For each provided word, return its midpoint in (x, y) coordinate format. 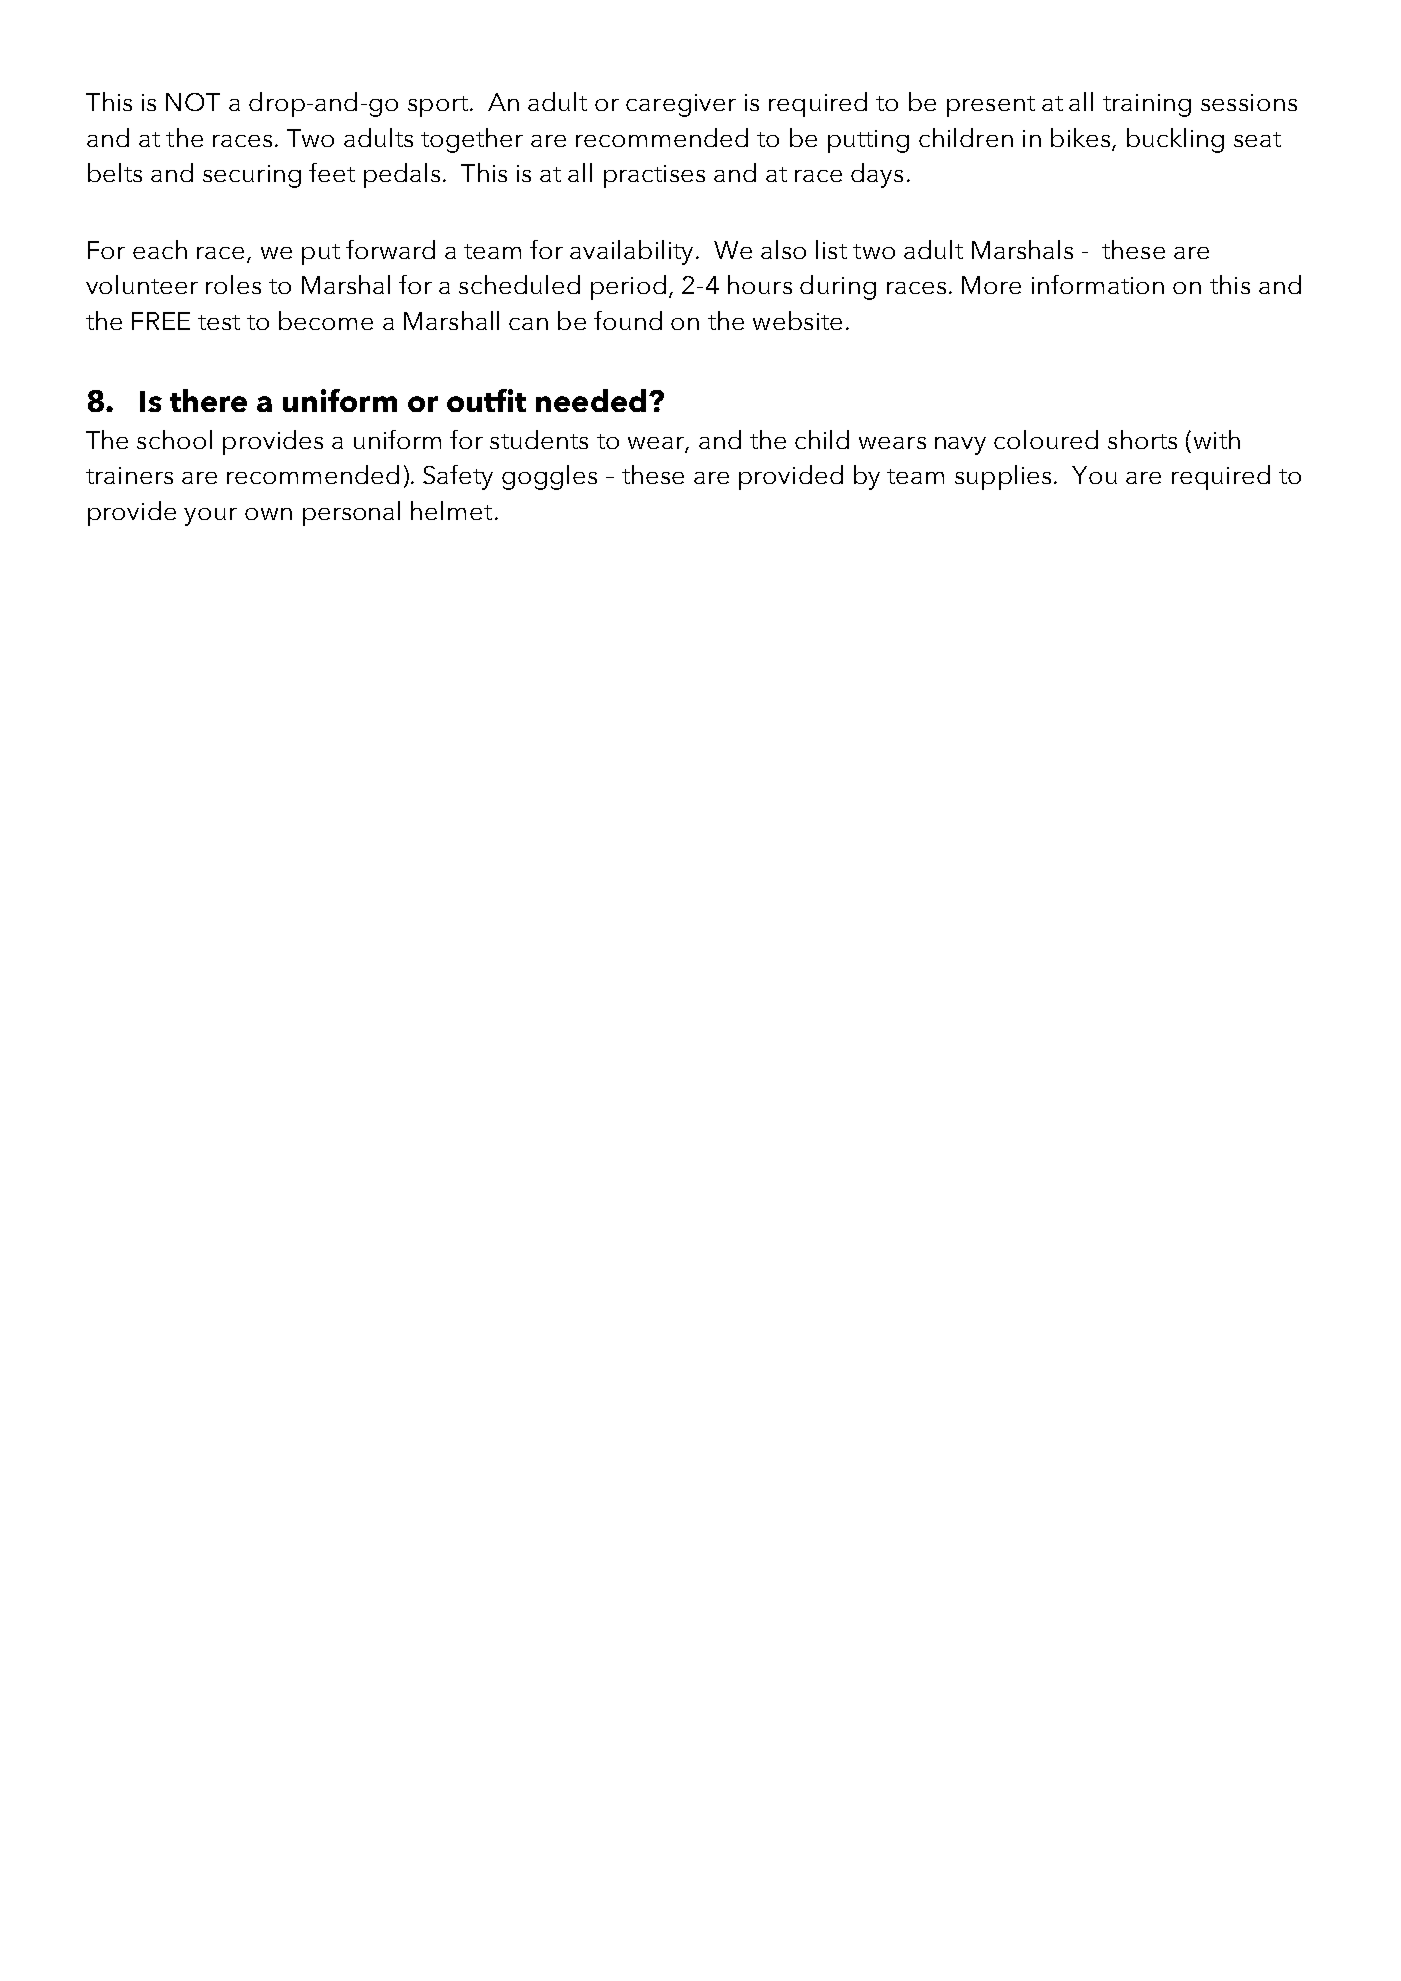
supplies (1003, 477)
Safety (458, 477)
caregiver (681, 105)
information (1098, 284)
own (268, 514)
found (628, 320)
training (1147, 105)
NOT (193, 102)
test (219, 322)
